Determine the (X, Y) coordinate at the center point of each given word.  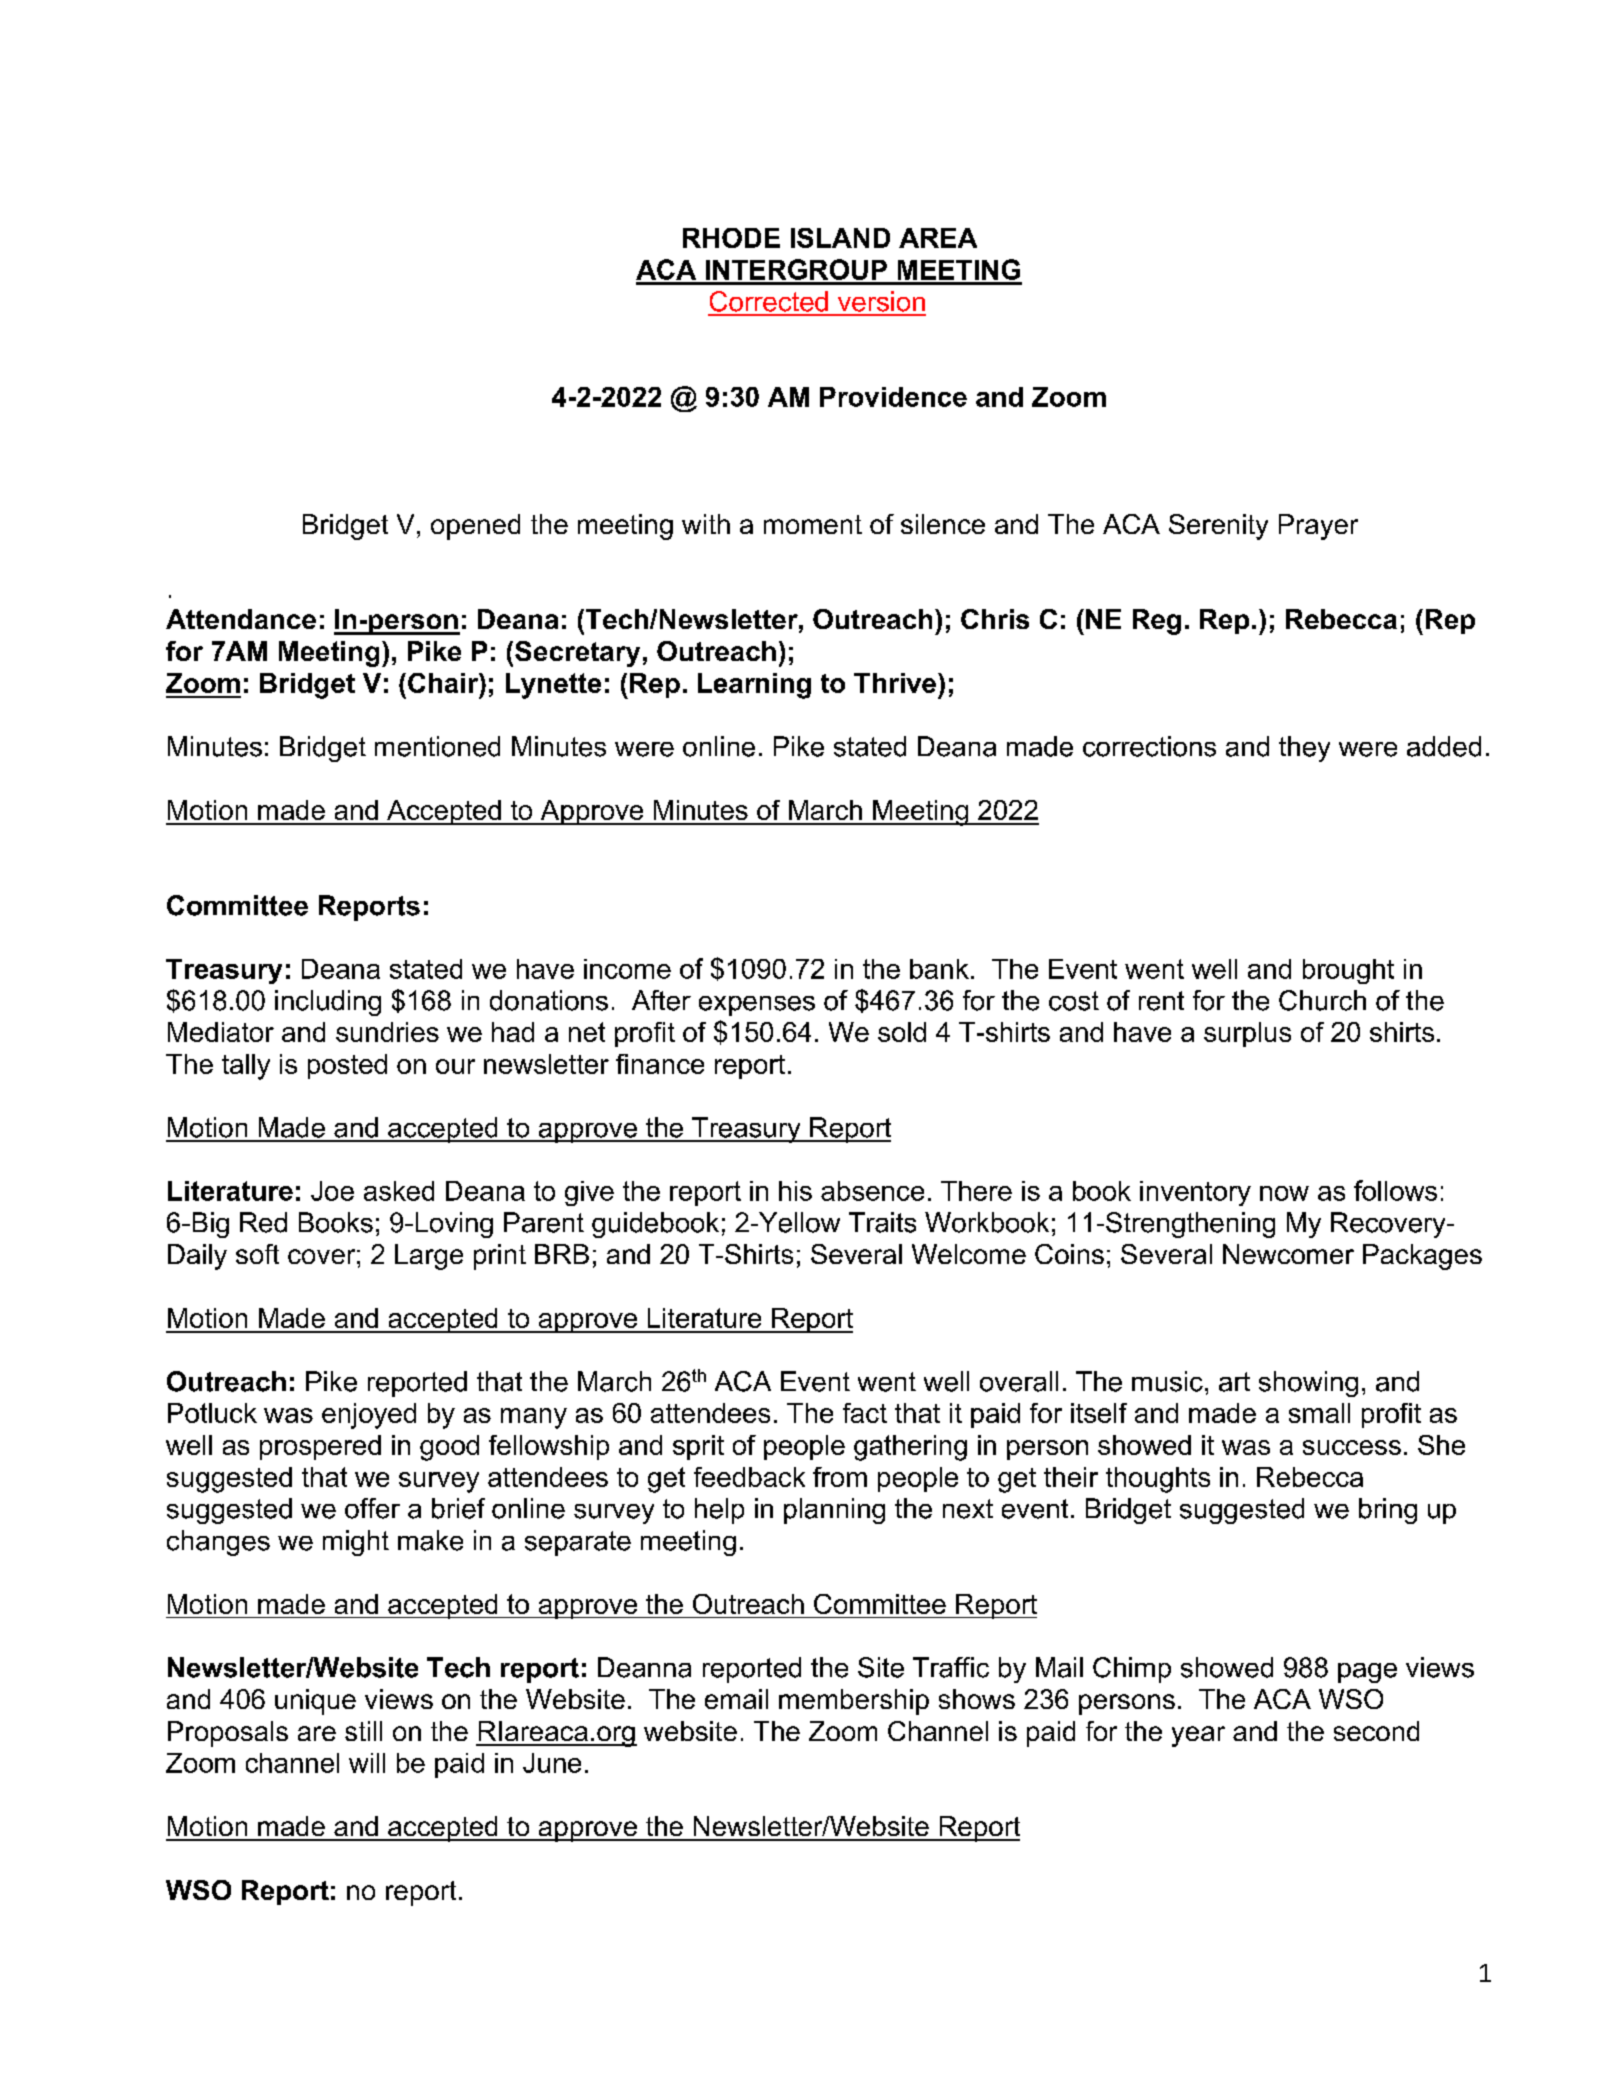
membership (854, 1702)
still (363, 1731)
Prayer (1318, 527)
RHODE (731, 238)
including (328, 1003)
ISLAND (840, 238)
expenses (757, 1006)
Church (1322, 1000)
